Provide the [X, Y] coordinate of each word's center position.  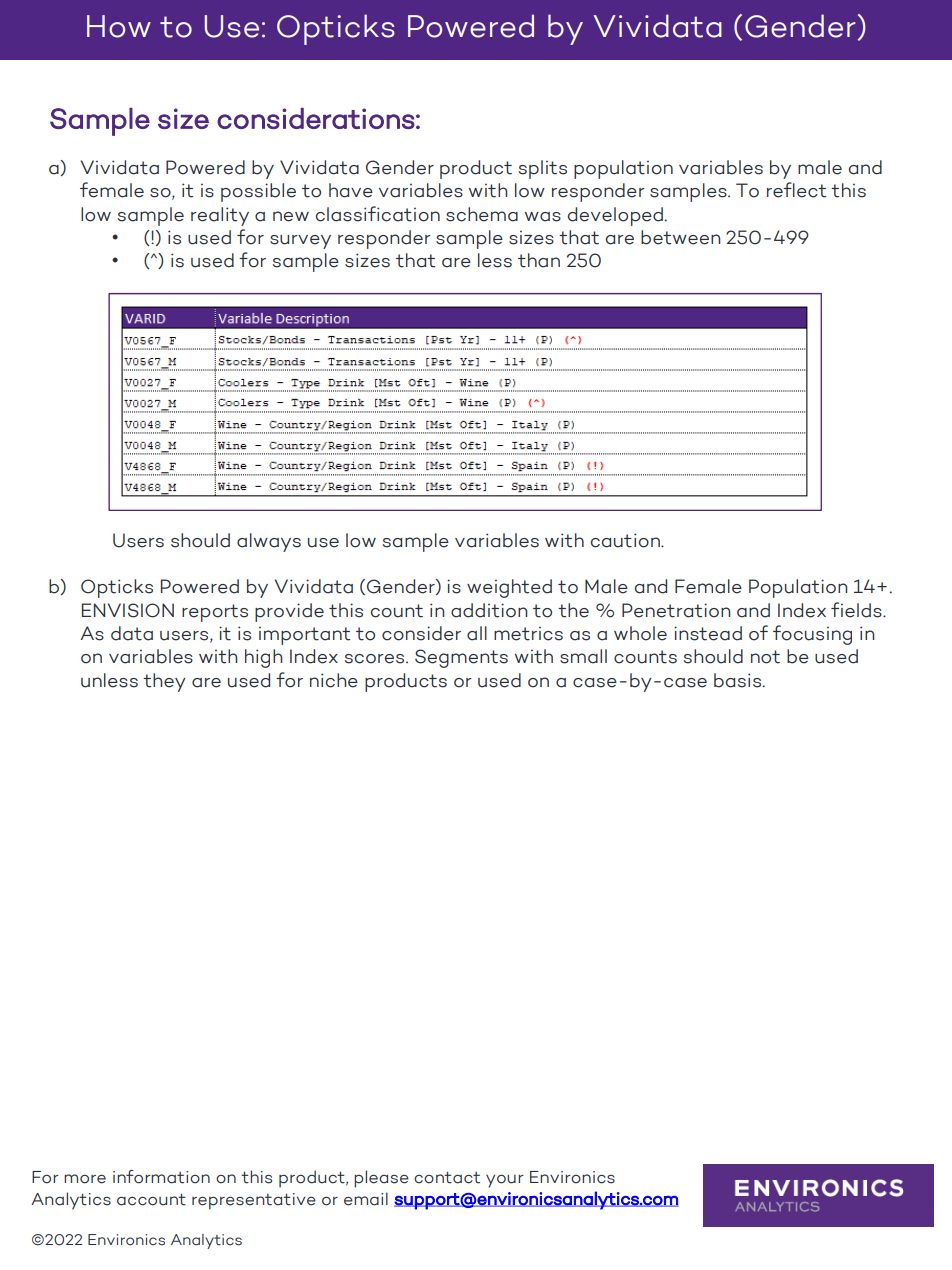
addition [489, 610]
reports [215, 613]
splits [543, 169]
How [119, 26]
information [161, 1177]
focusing [812, 635]
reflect [796, 190]
